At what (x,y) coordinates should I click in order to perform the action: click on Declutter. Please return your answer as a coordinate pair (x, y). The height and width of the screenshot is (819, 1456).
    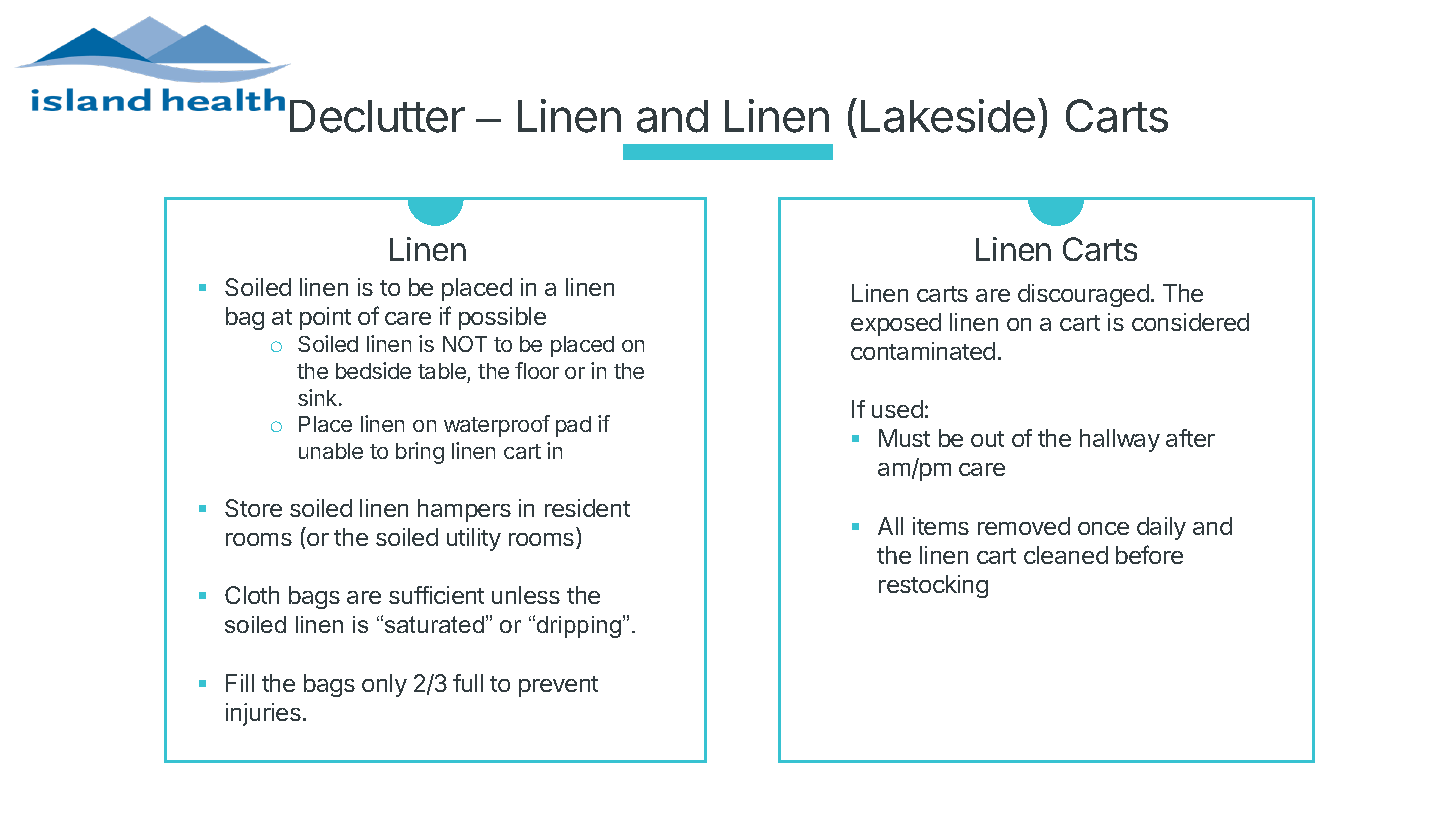
    Looking at the image, I should click on (377, 116).
